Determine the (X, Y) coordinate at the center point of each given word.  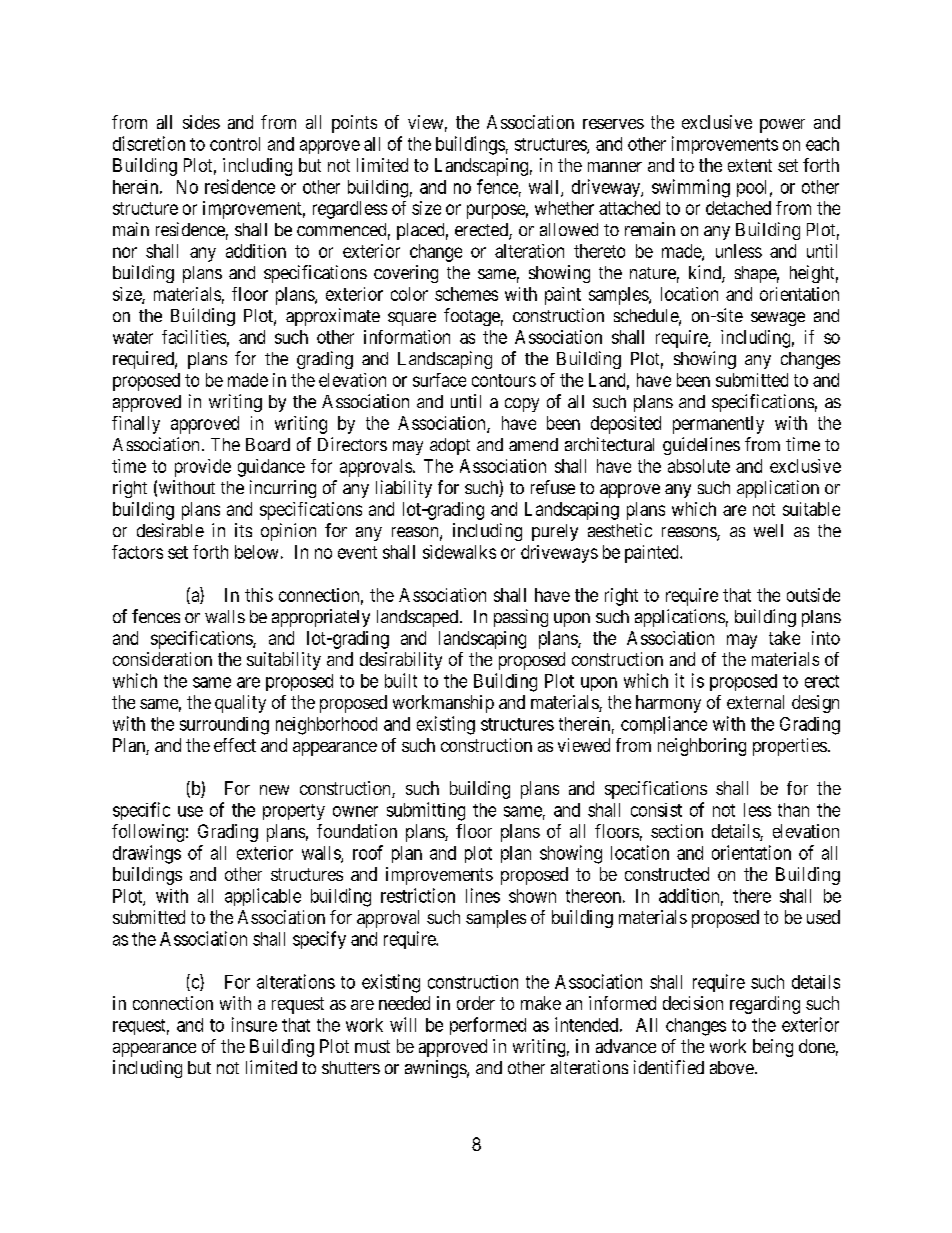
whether (564, 208)
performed (488, 1026)
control (235, 144)
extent (750, 165)
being (773, 1048)
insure (254, 1024)
